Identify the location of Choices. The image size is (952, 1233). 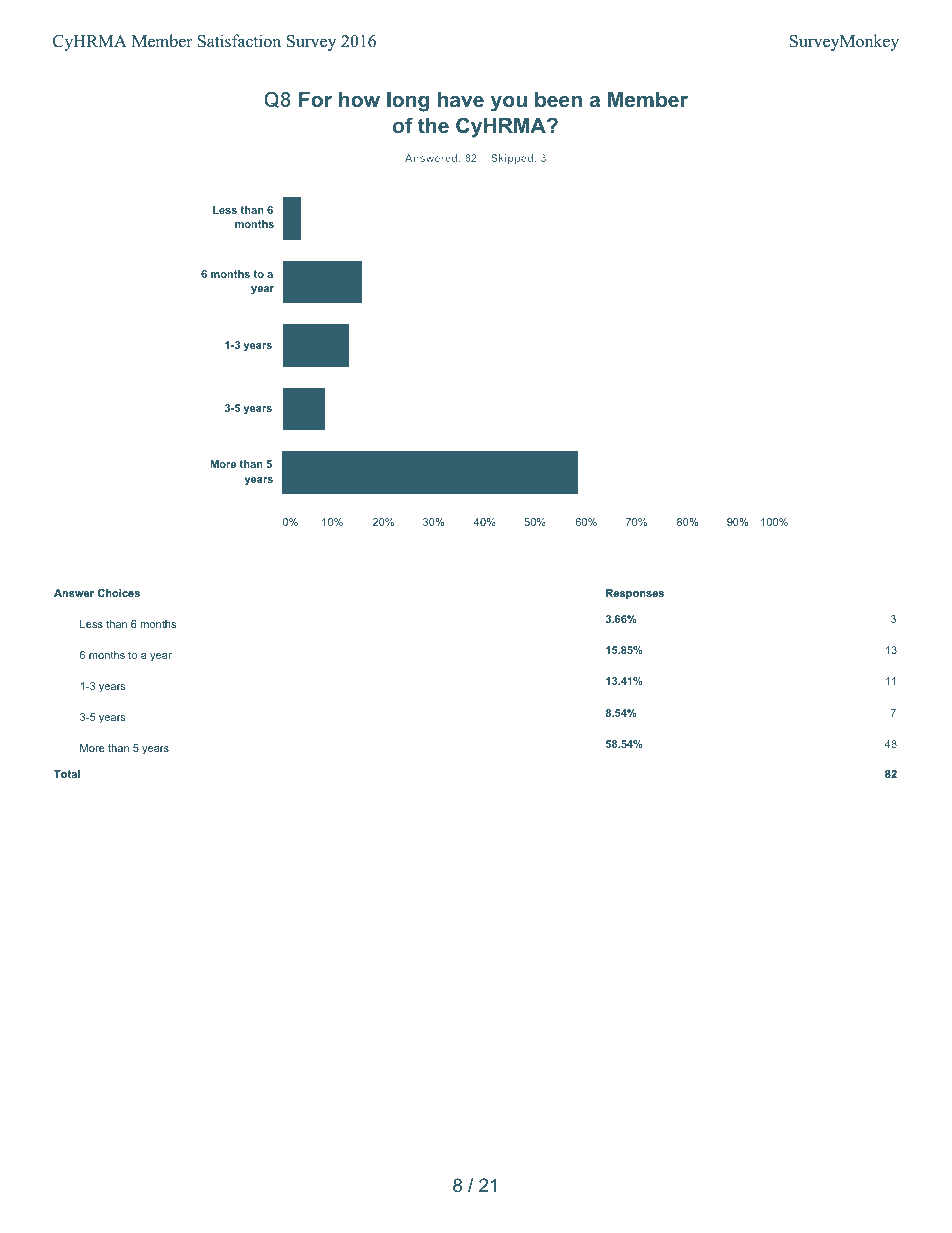
(119, 593).
